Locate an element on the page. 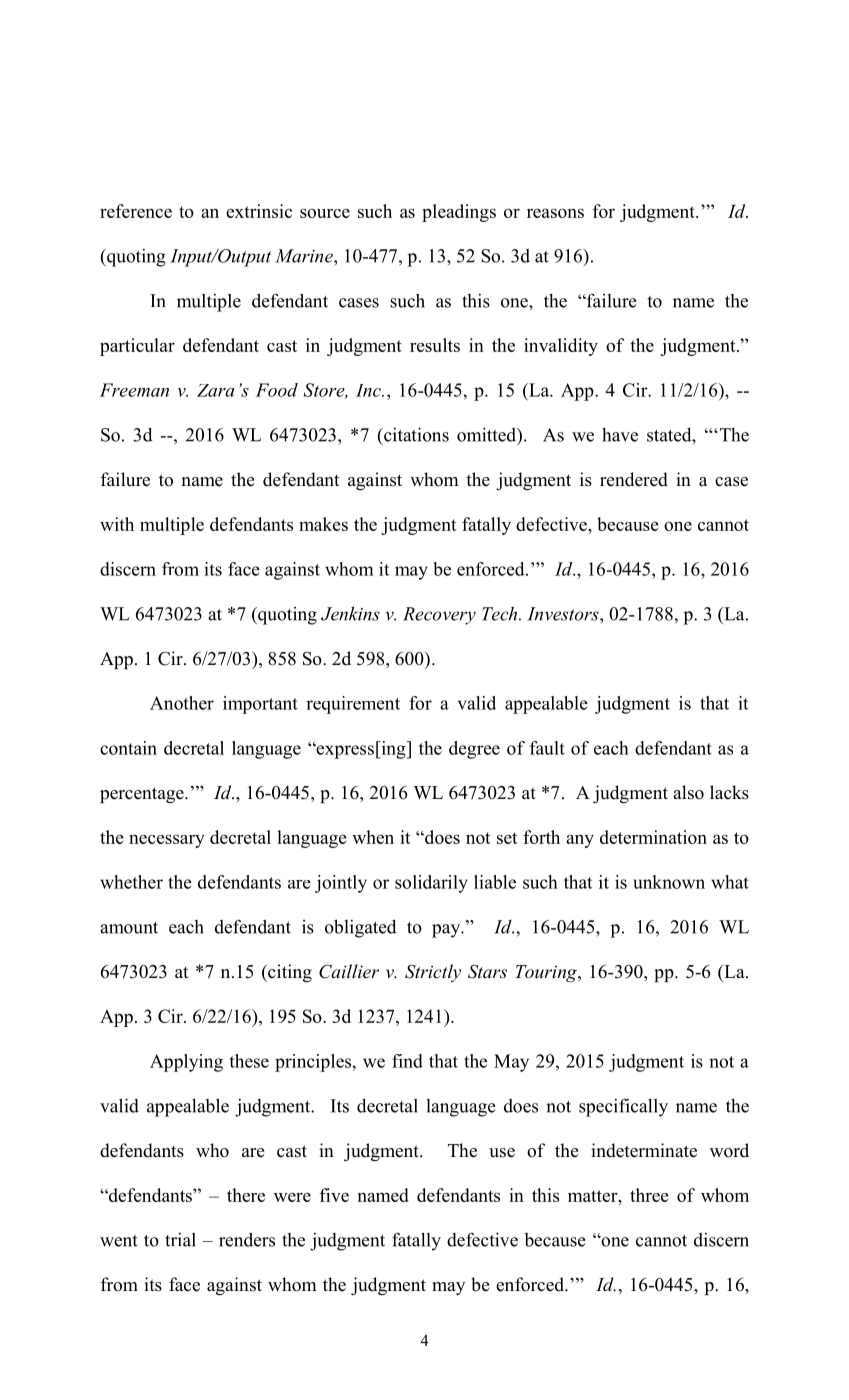 The width and height of the image is (849, 1400). five is located at coordinates (334, 1195).
